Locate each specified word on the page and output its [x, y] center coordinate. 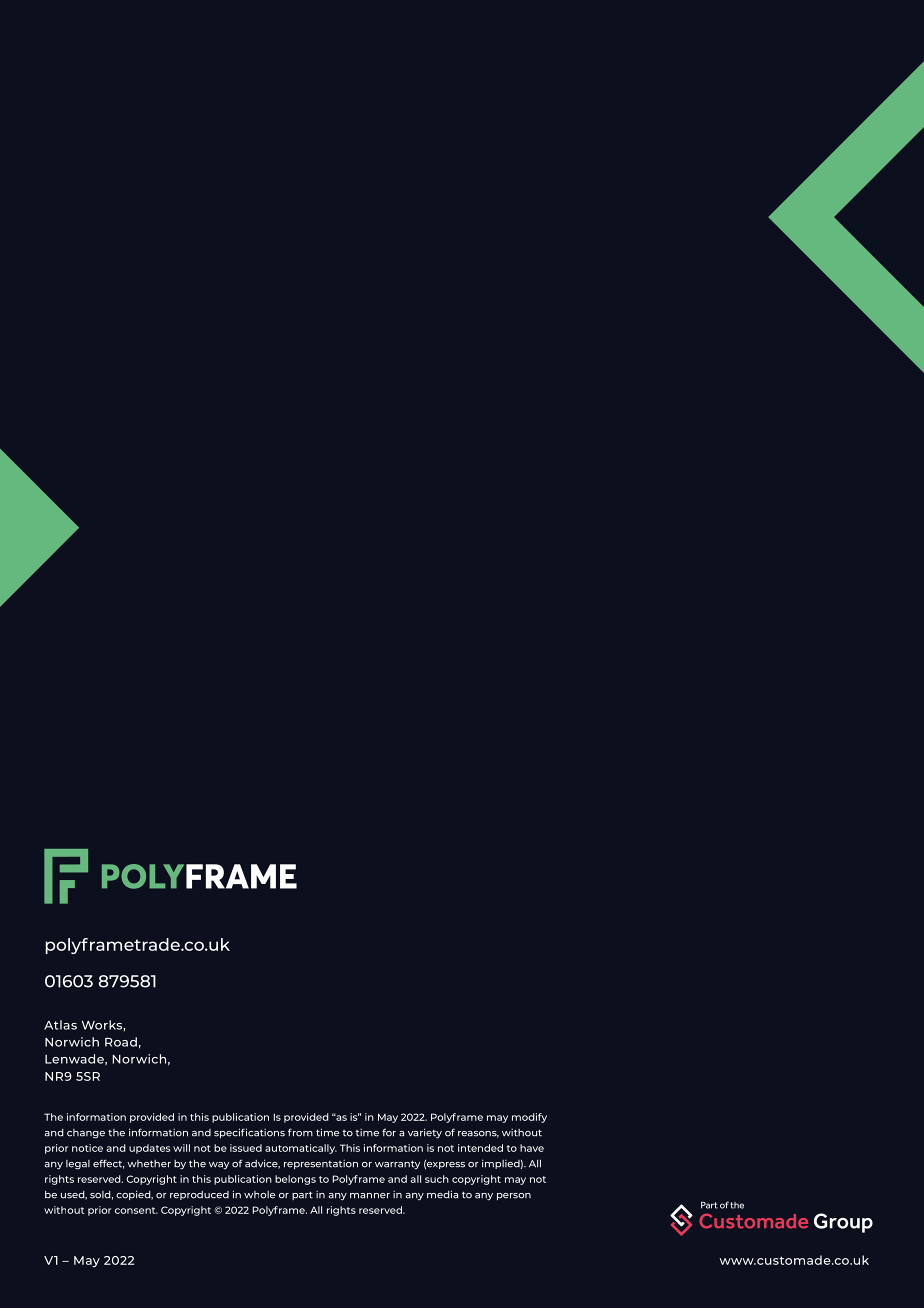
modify [529, 1118]
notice [87, 1148]
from [300, 1132]
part [302, 1195]
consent [136, 1210]
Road [121, 1042]
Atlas [60, 1025]
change [86, 1134]
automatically [301, 1149]
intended [480, 1148]
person [514, 1196]
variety [425, 1133]
